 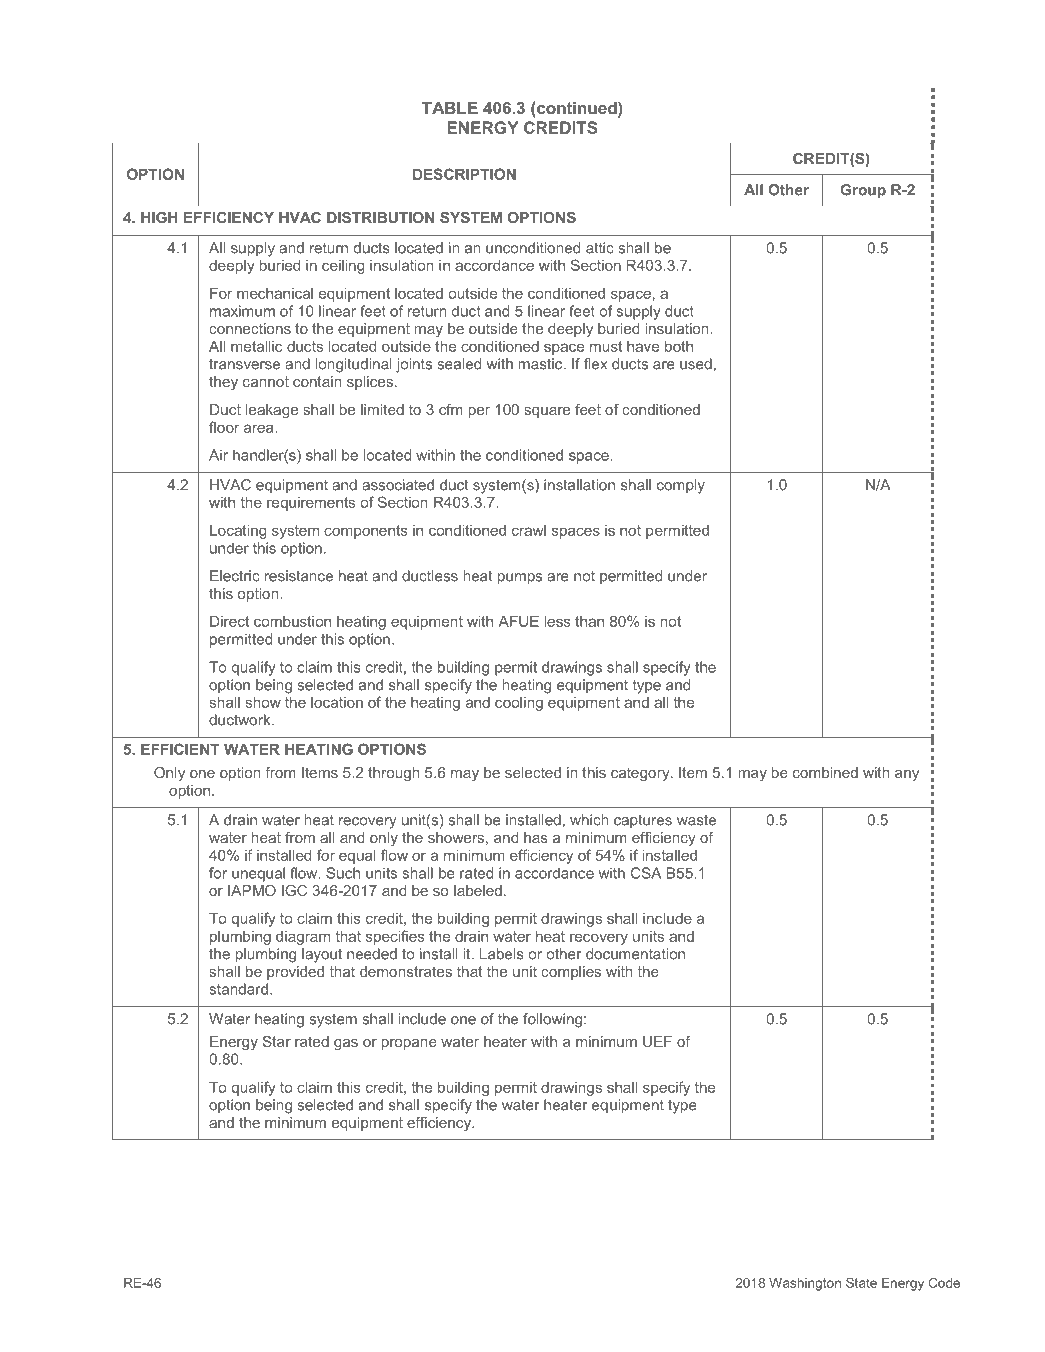 I want to click on HIGH, so click(x=159, y=217).
